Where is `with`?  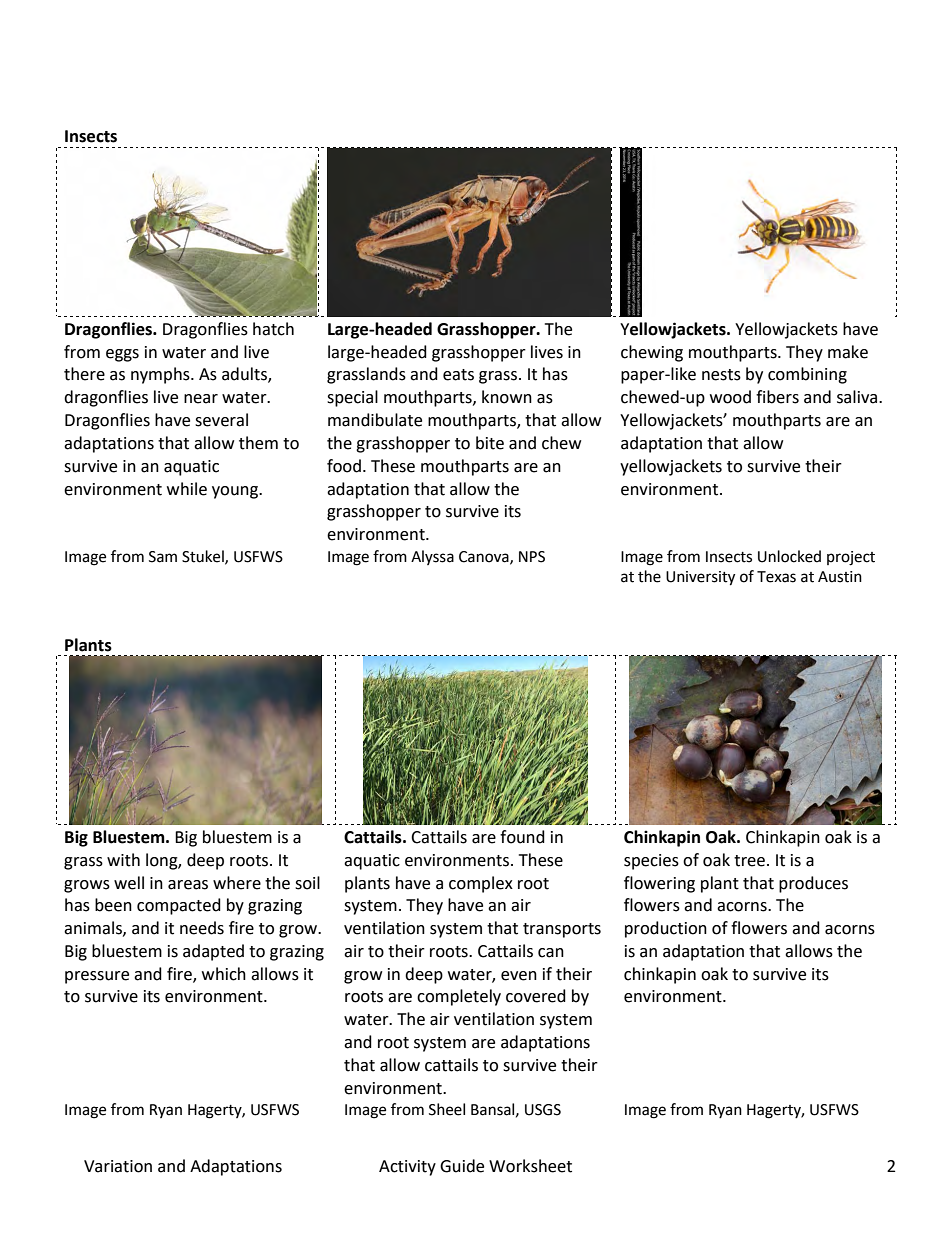
with is located at coordinates (123, 860).
